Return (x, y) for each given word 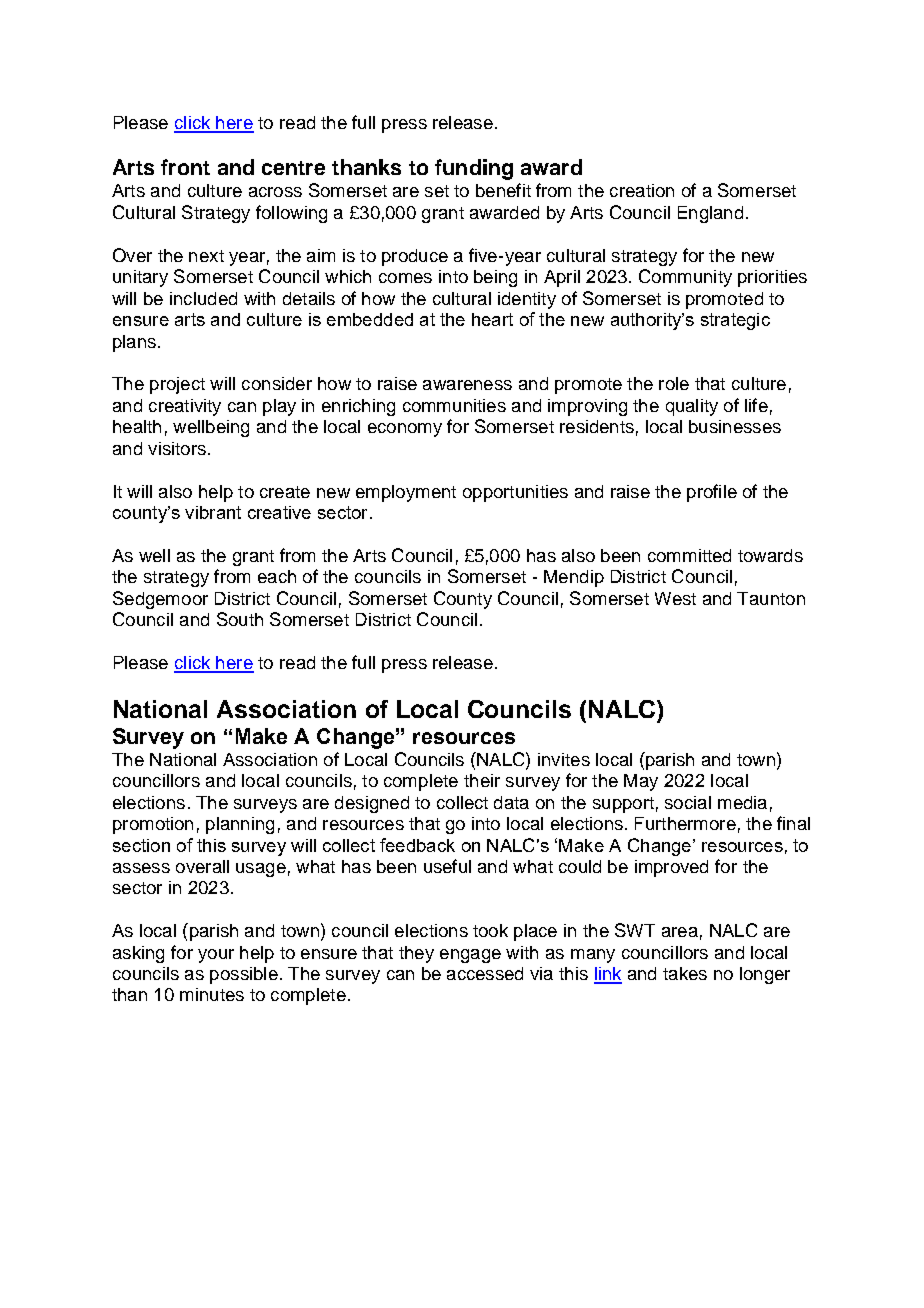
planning (240, 825)
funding (474, 169)
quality (692, 407)
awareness (467, 385)
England (710, 214)
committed (689, 555)
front (185, 167)
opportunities (515, 493)
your (216, 956)
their (482, 780)
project (177, 385)
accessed (485, 973)
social (688, 802)
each (277, 576)
